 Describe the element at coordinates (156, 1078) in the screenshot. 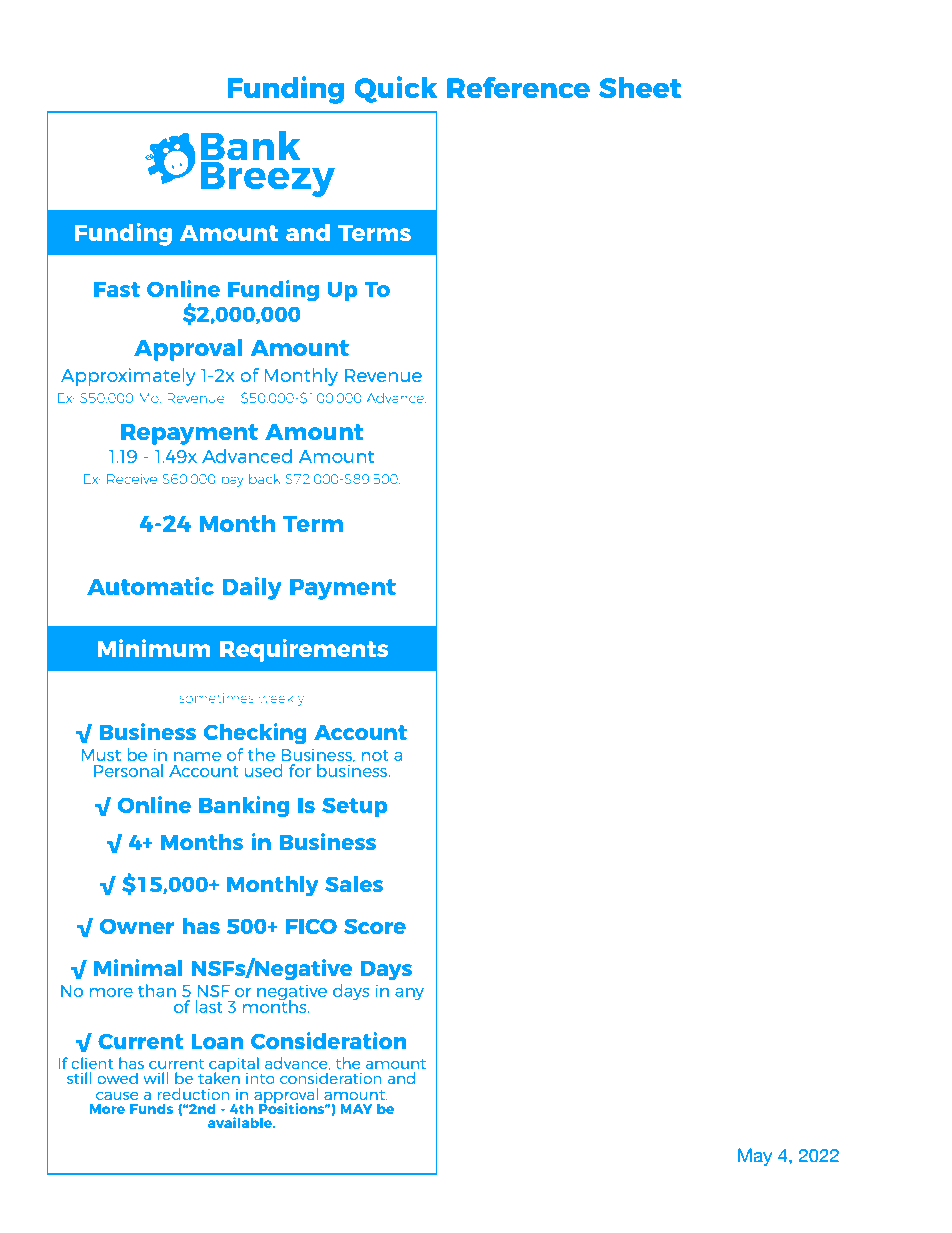

I see `will` at that location.
